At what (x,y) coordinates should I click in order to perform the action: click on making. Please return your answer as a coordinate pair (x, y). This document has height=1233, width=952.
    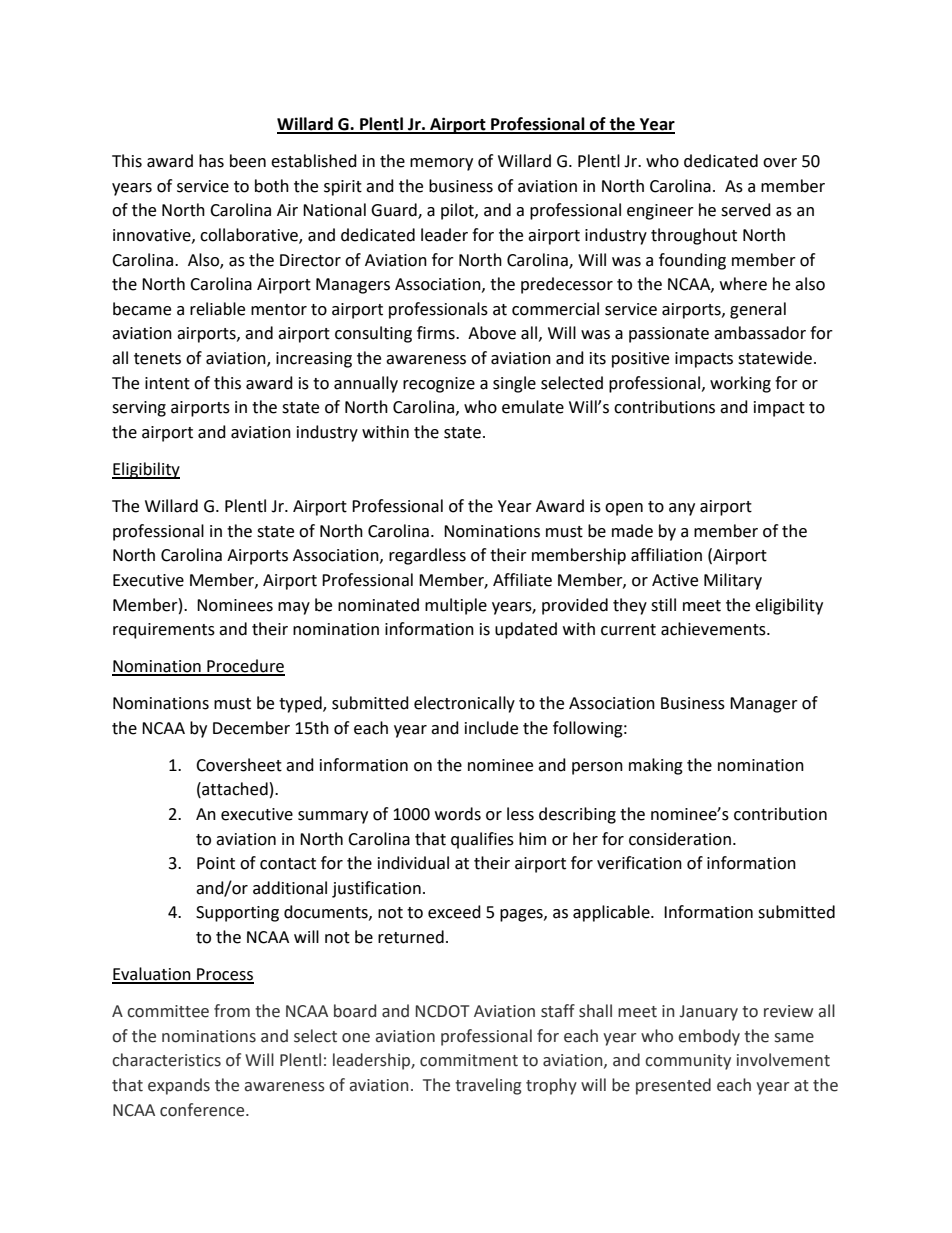
    Looking at the image, I should click on (656, 766).
